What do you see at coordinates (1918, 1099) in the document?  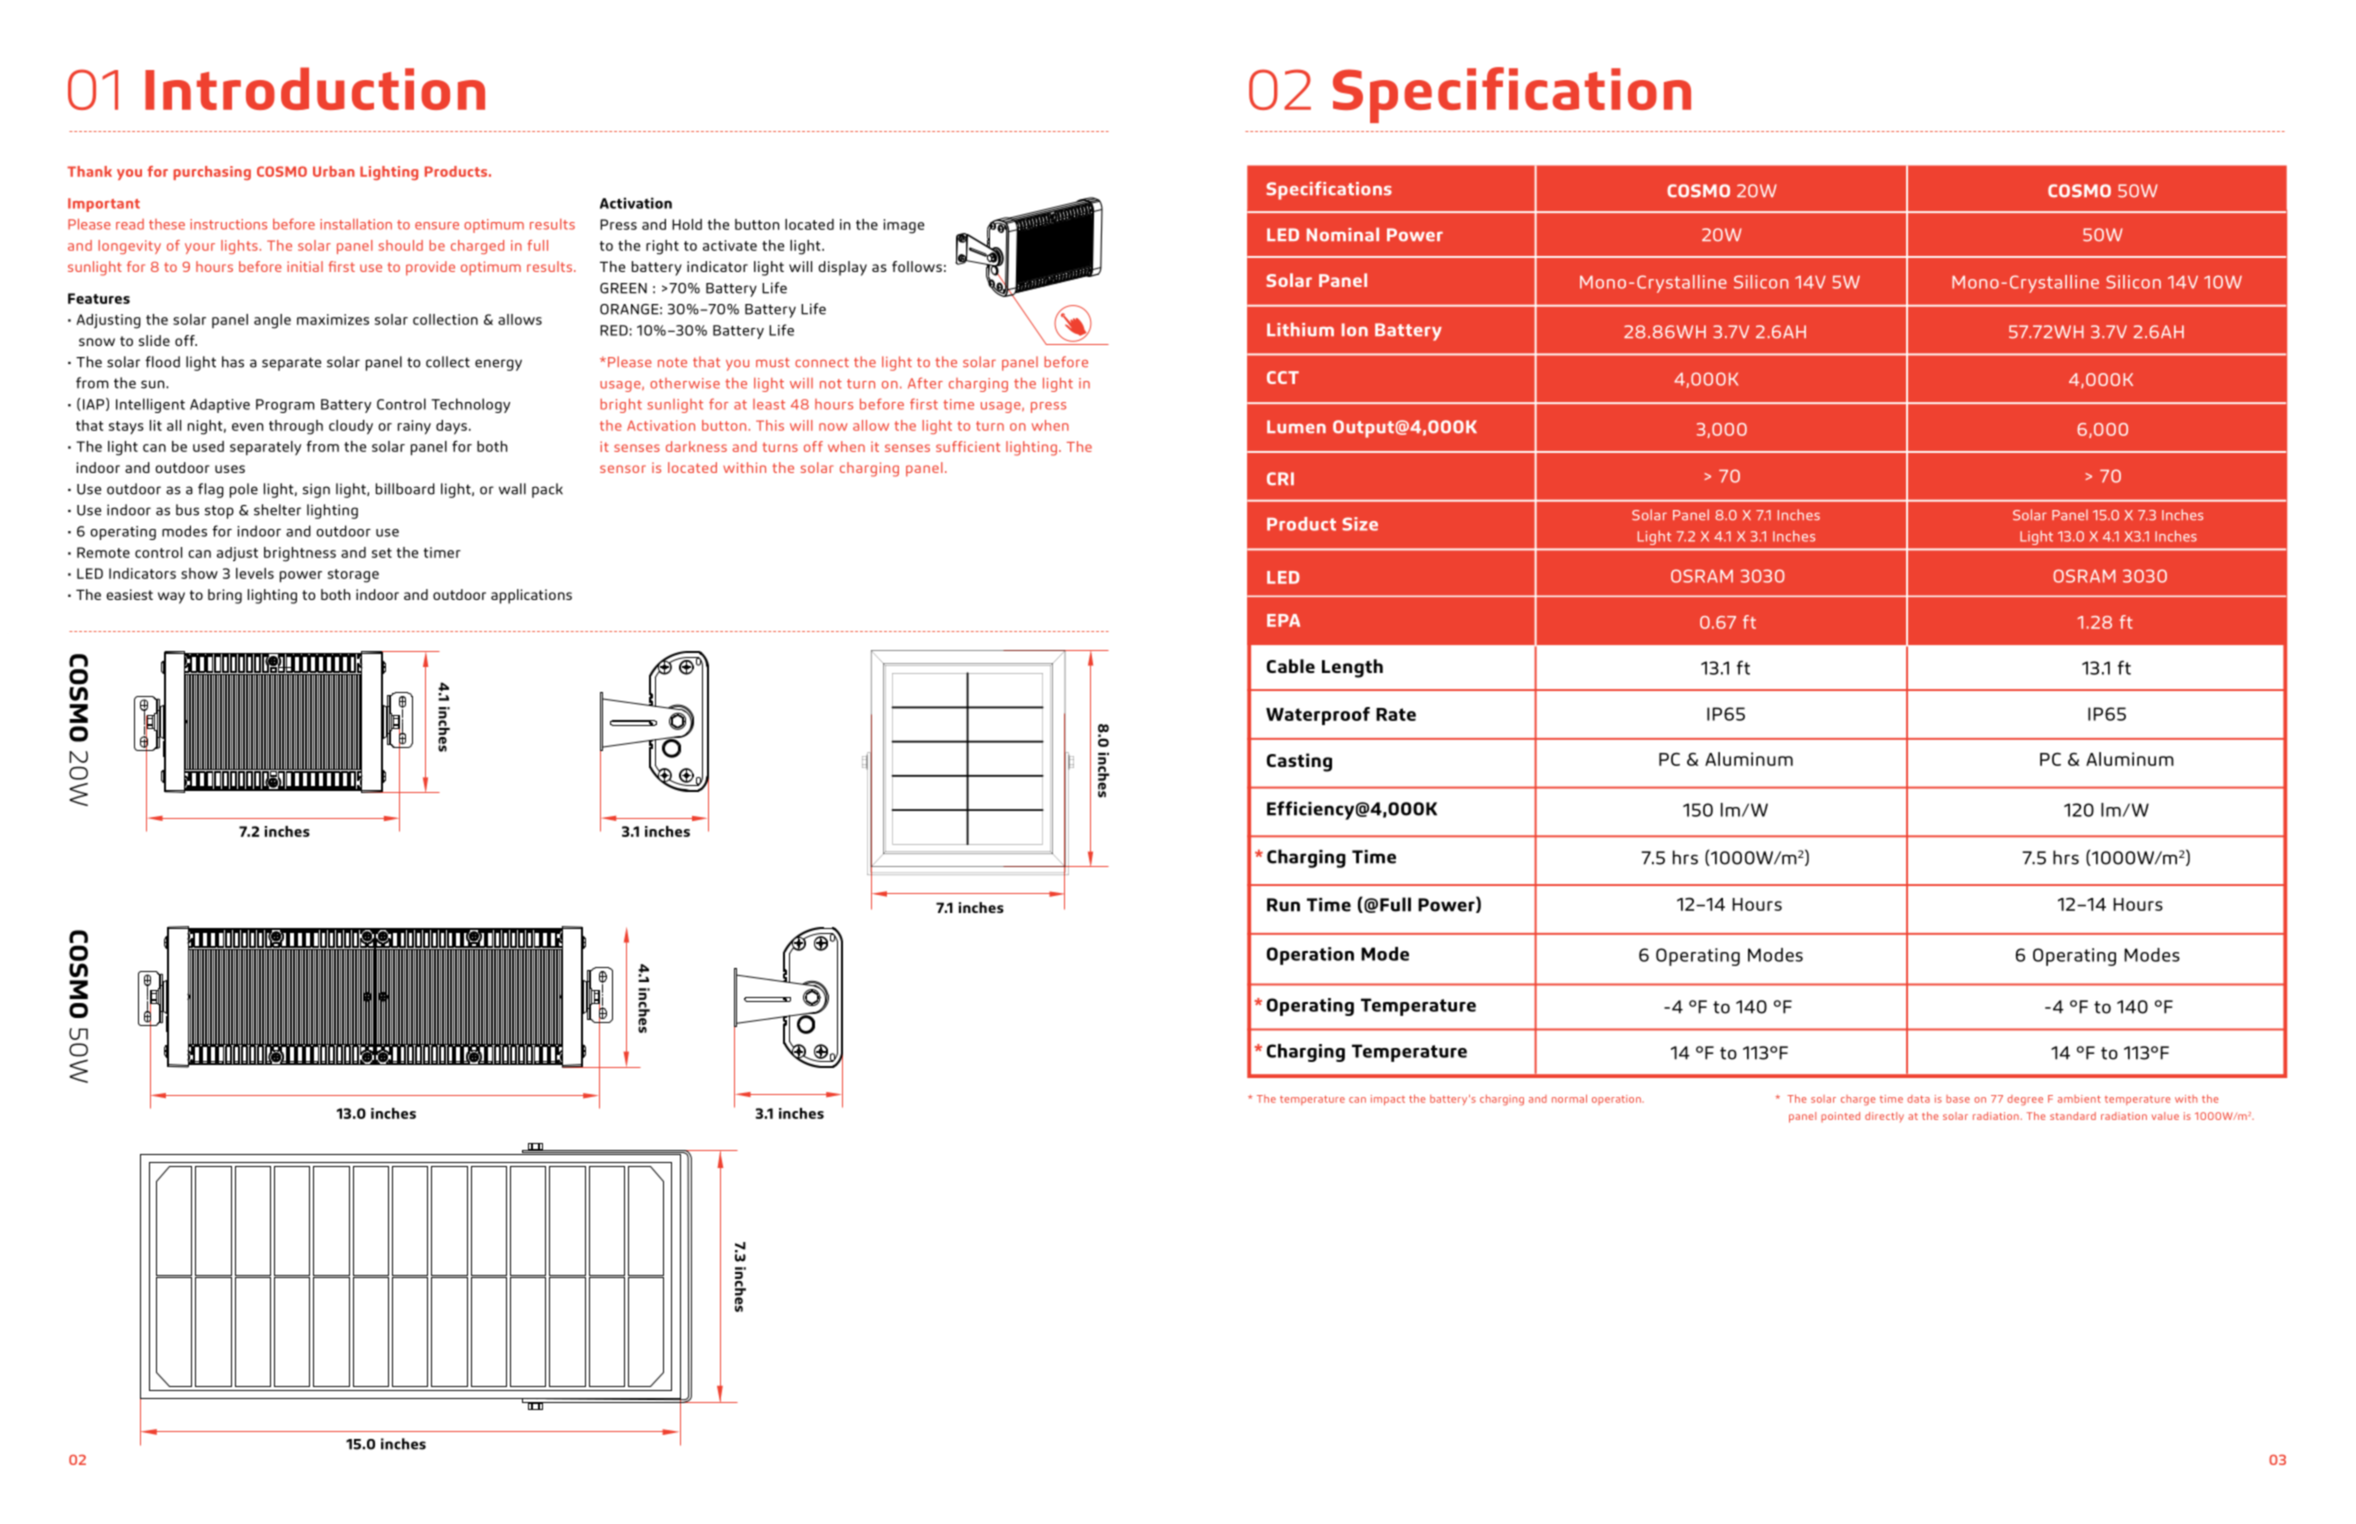 I see `data` at bounding box center [1918, 1099].
